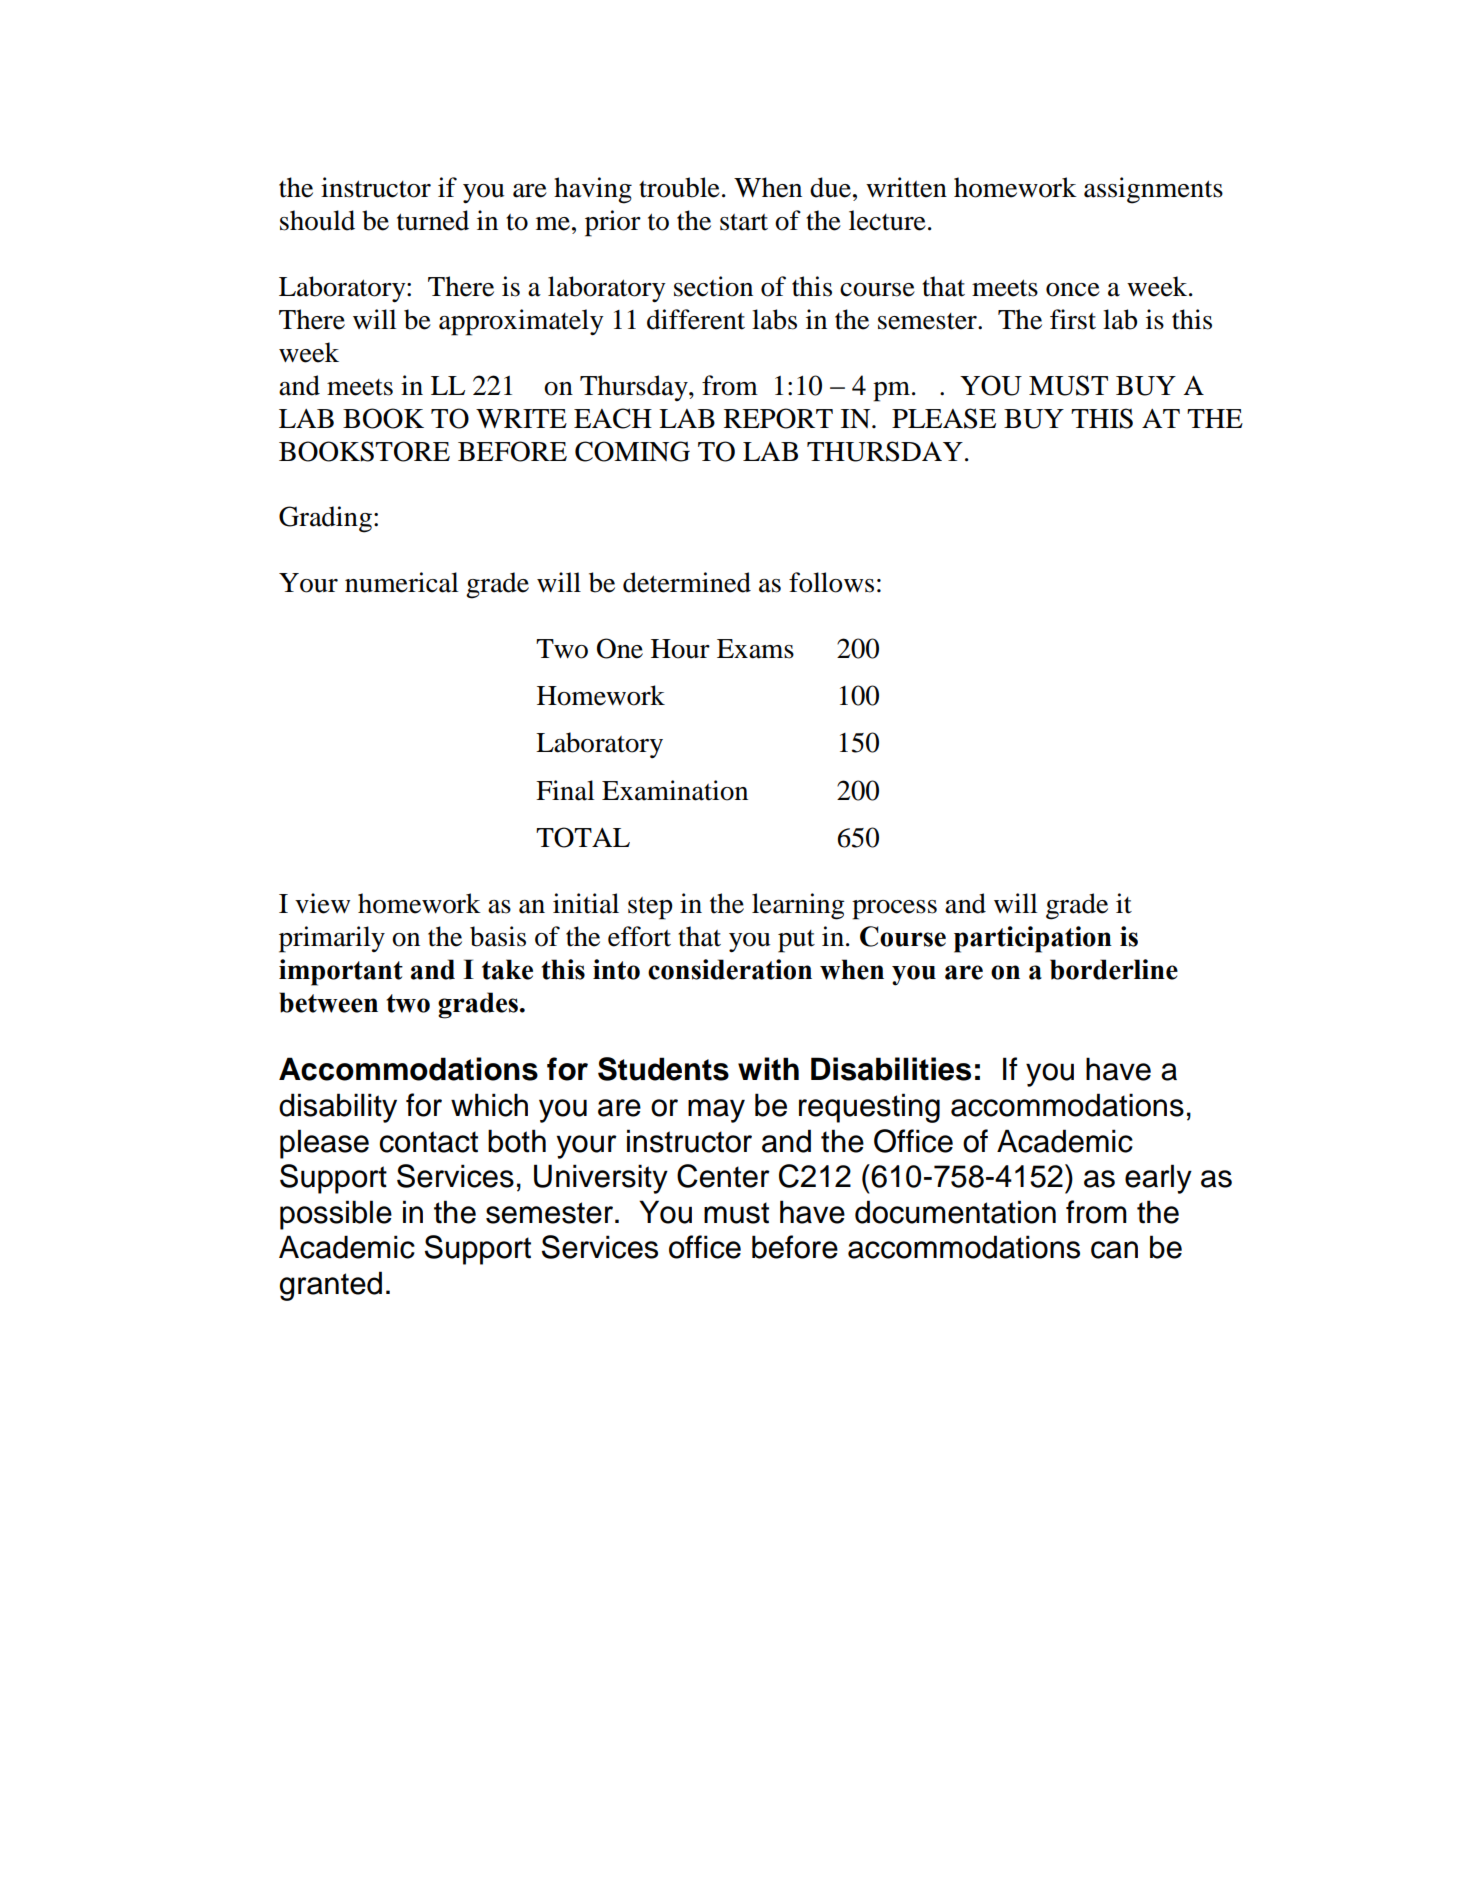  Describe the element at coordinates (433, 220) in the image. I see `turned` at that location.
